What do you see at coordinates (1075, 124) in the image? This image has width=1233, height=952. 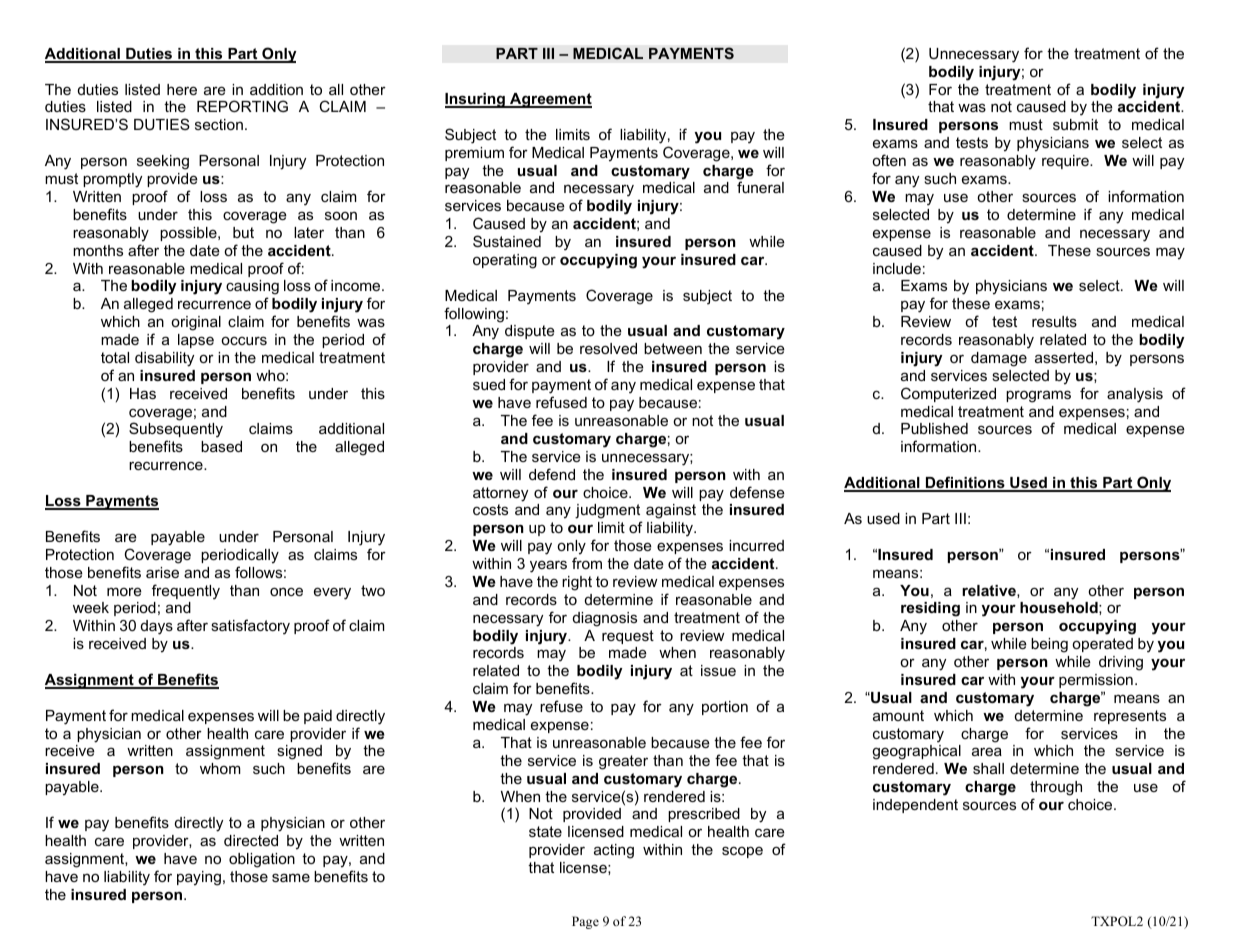 I see `submit` at bounding box center [1075, 124].
